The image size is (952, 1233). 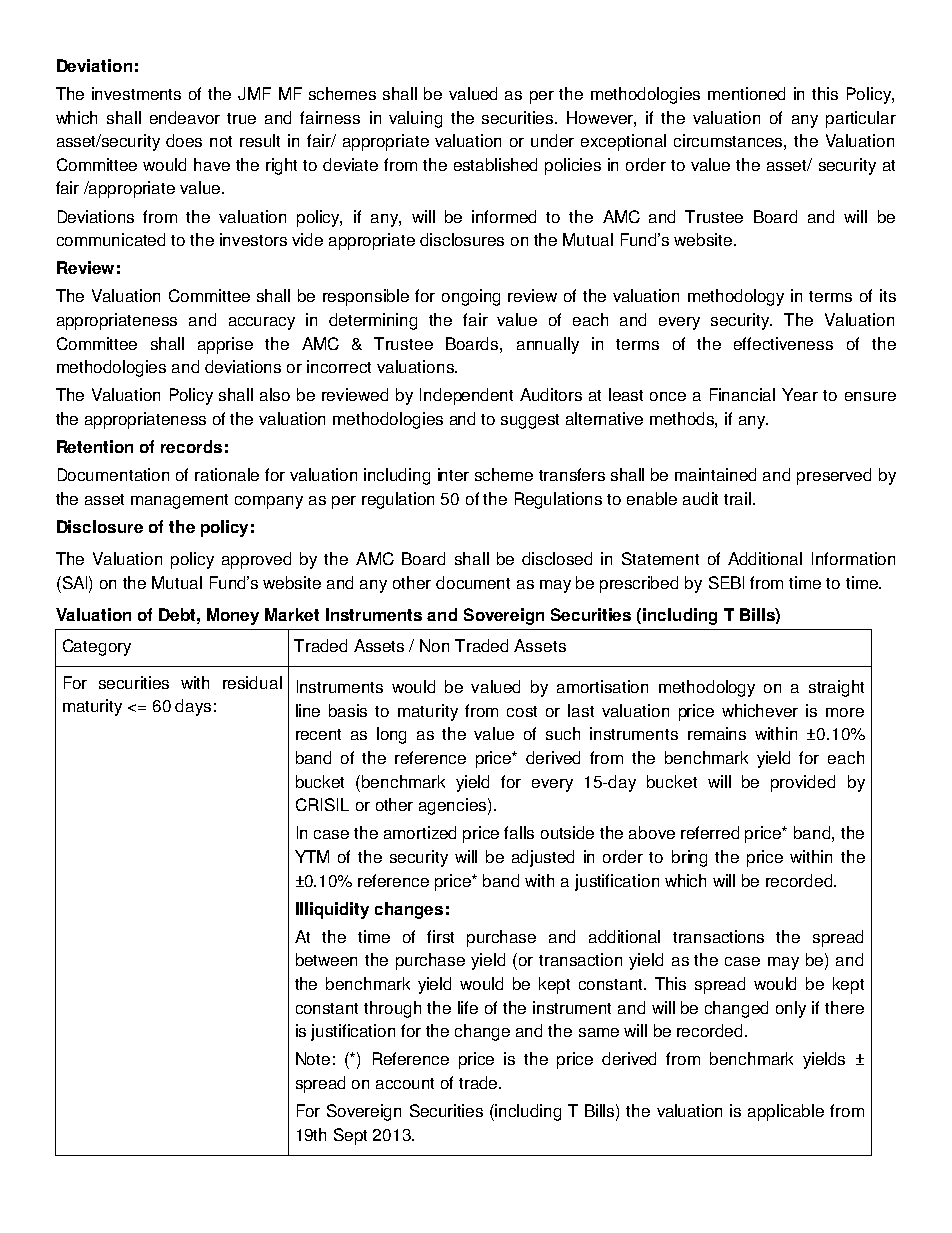 I want to click on account, so click(x=405, y=1083).
